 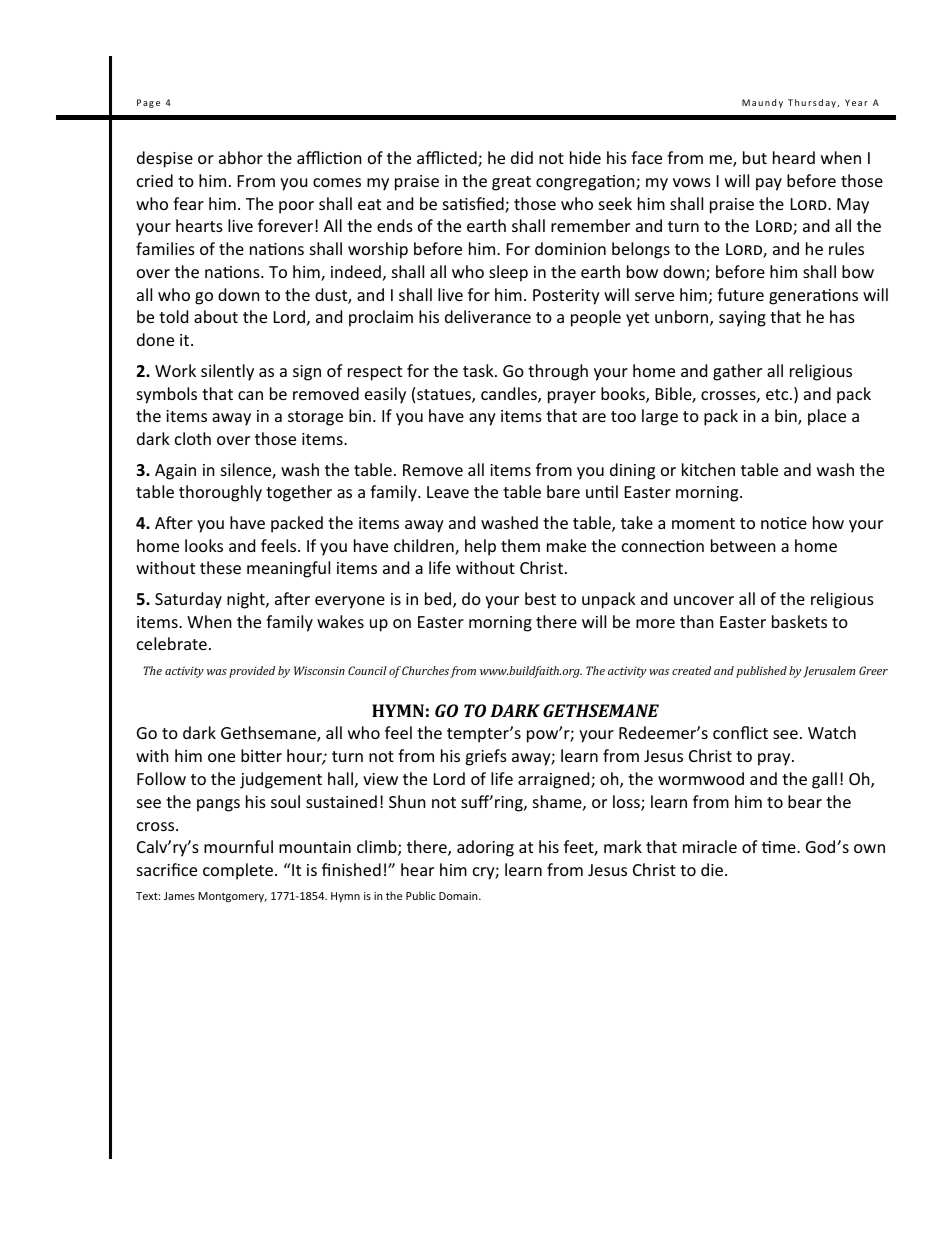 I want to click on looks, so click(x=204, y=545).
